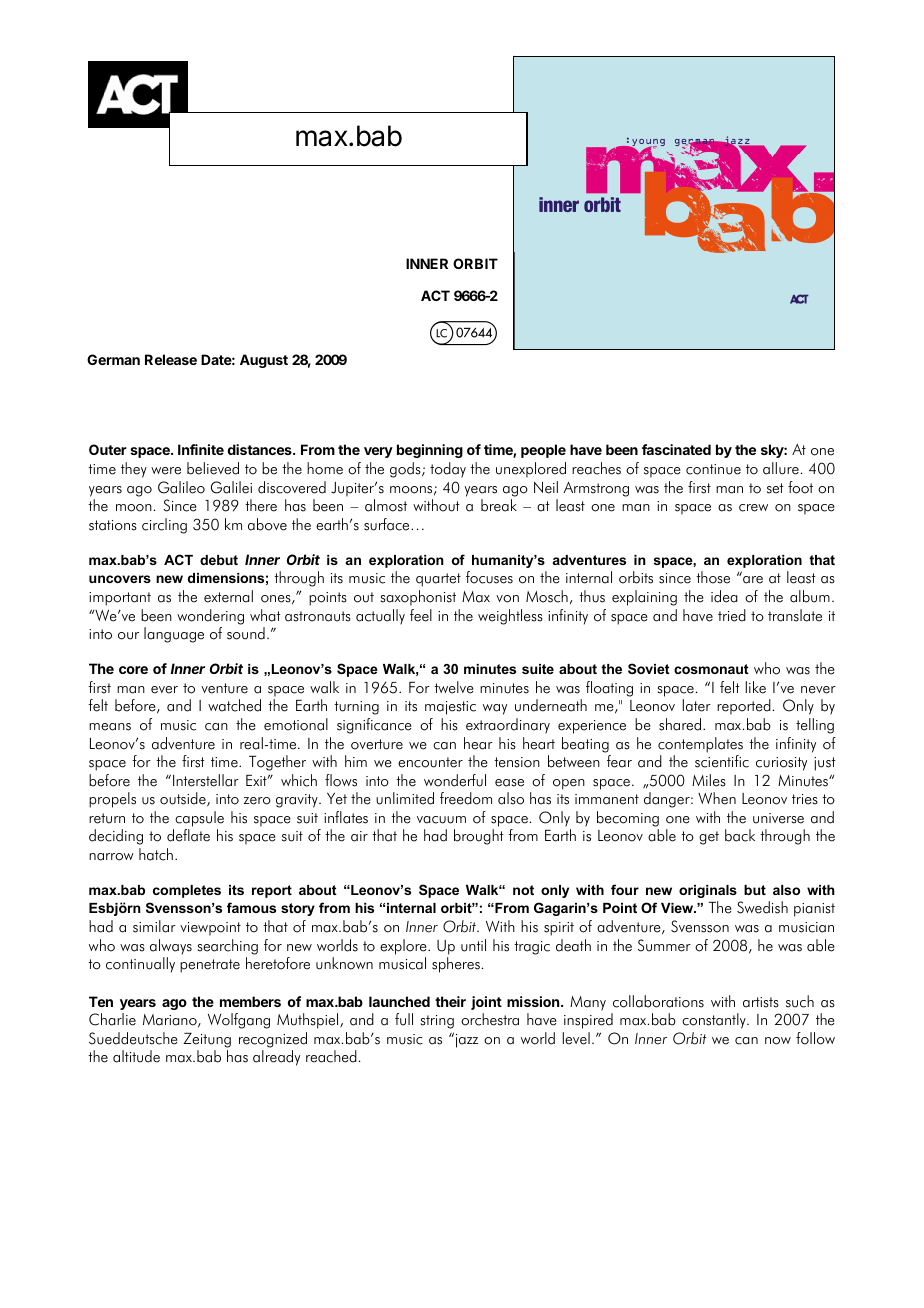 This screenshot has height=1308, width=924. What do you see at coordinates (219, 560) in the screenshot?
I see `debut` at bounding box center [219, 560].
